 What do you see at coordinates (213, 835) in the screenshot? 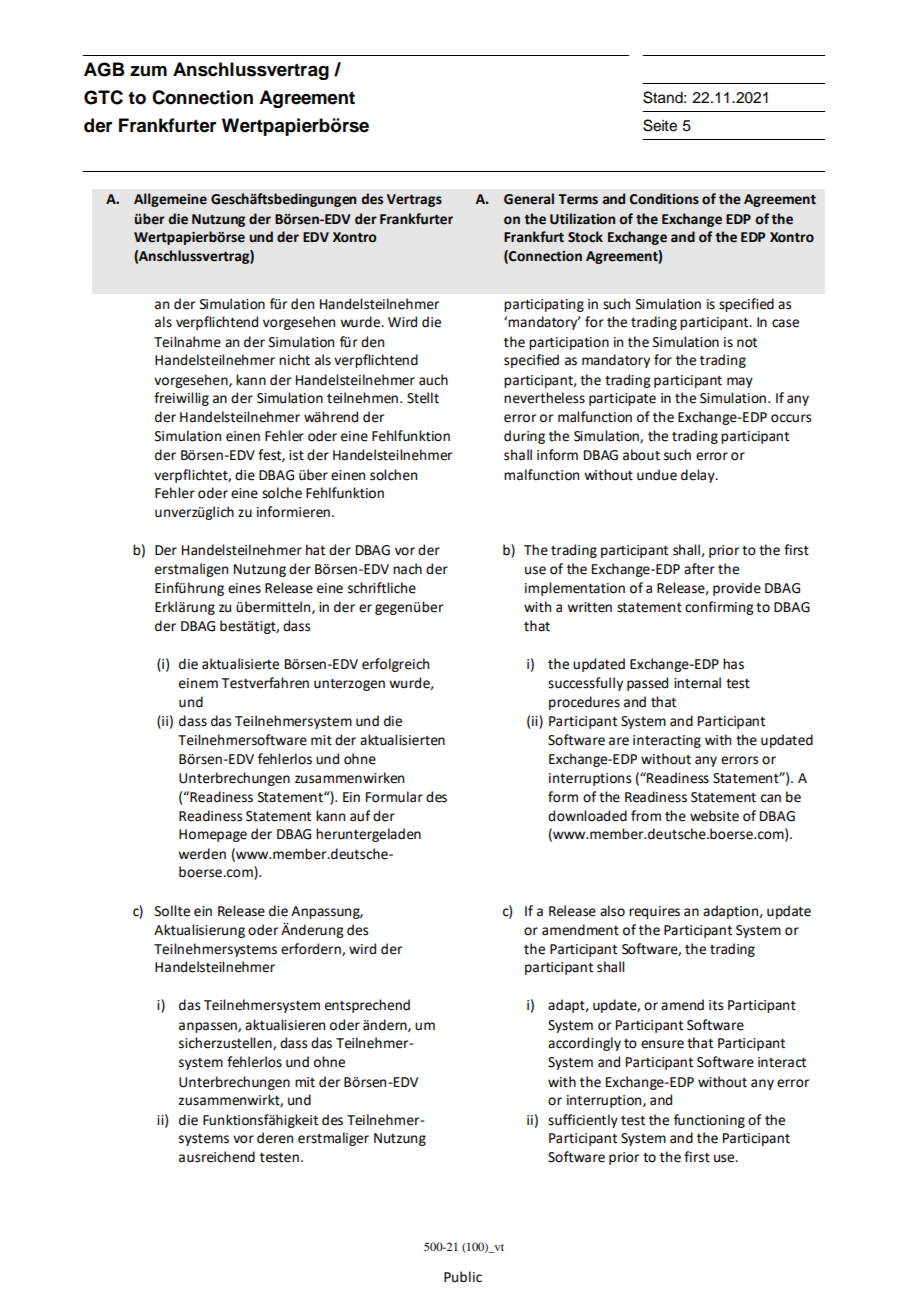
I see `Homepage` at bounding box center [213, 835].
